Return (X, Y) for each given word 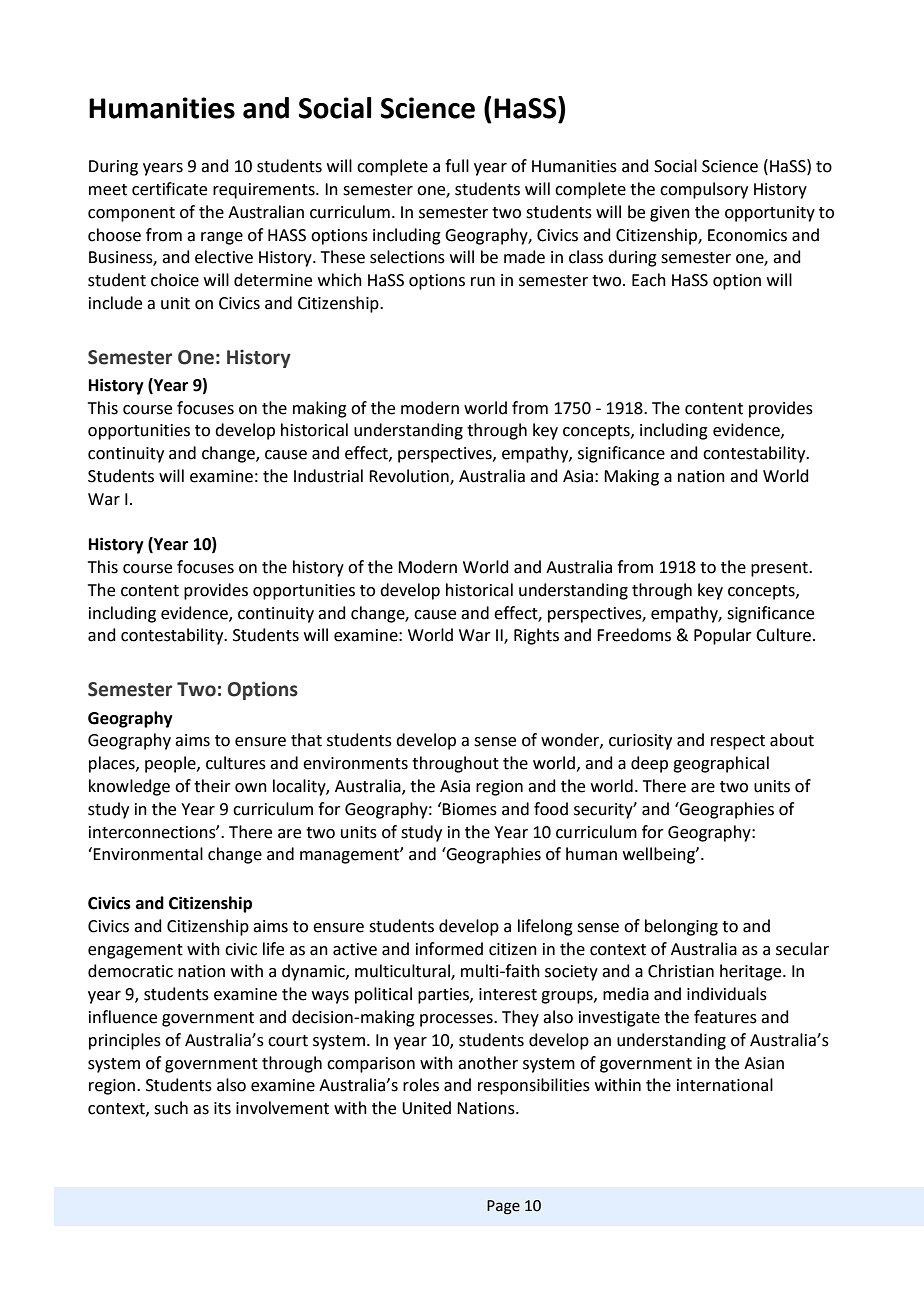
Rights (536, 636)
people (171, 764)
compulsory (704, 190)
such (171, 1108)
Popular (723, 636)
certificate (169, 189)
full (457, 166)
